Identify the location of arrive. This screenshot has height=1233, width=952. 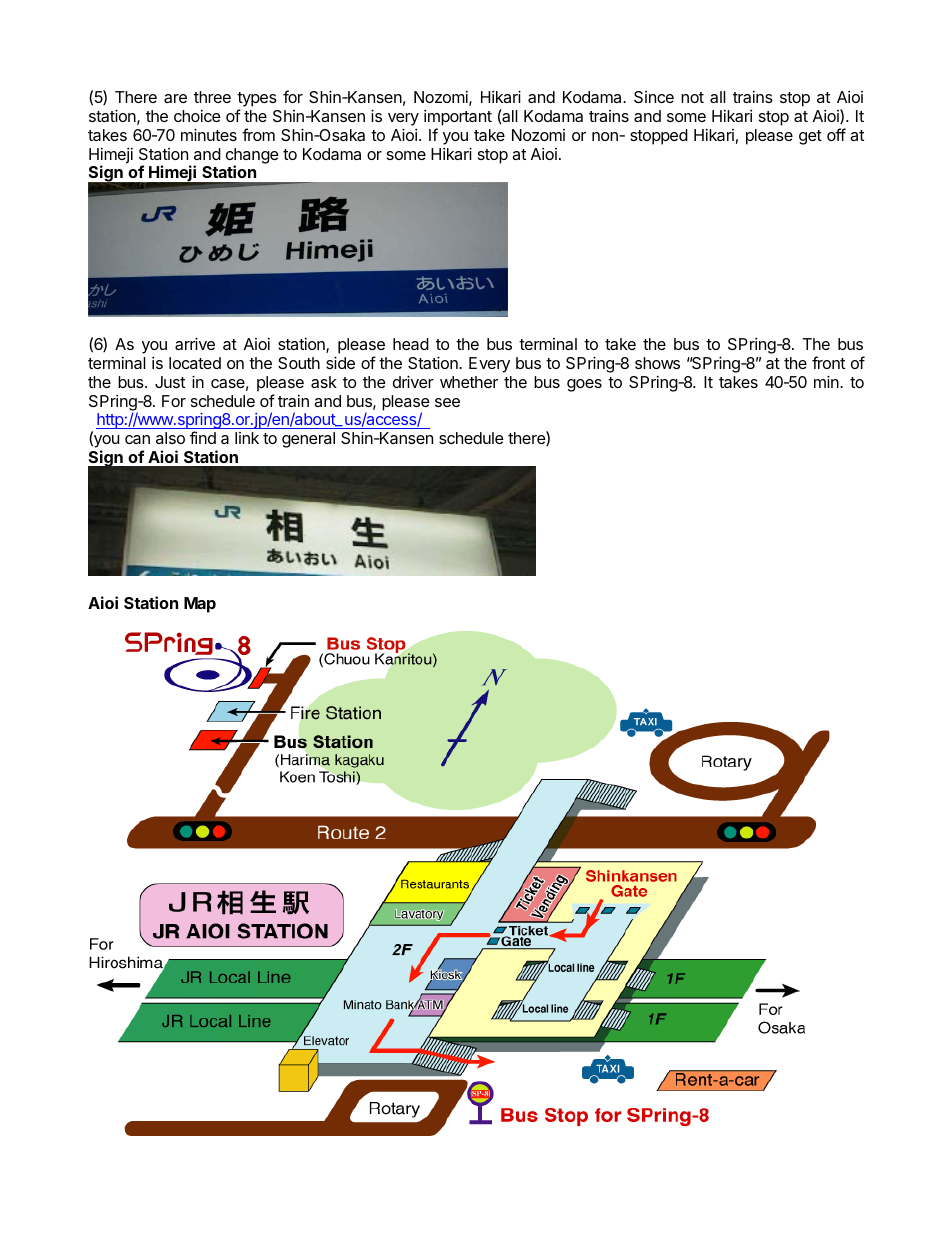
(195, 343).
